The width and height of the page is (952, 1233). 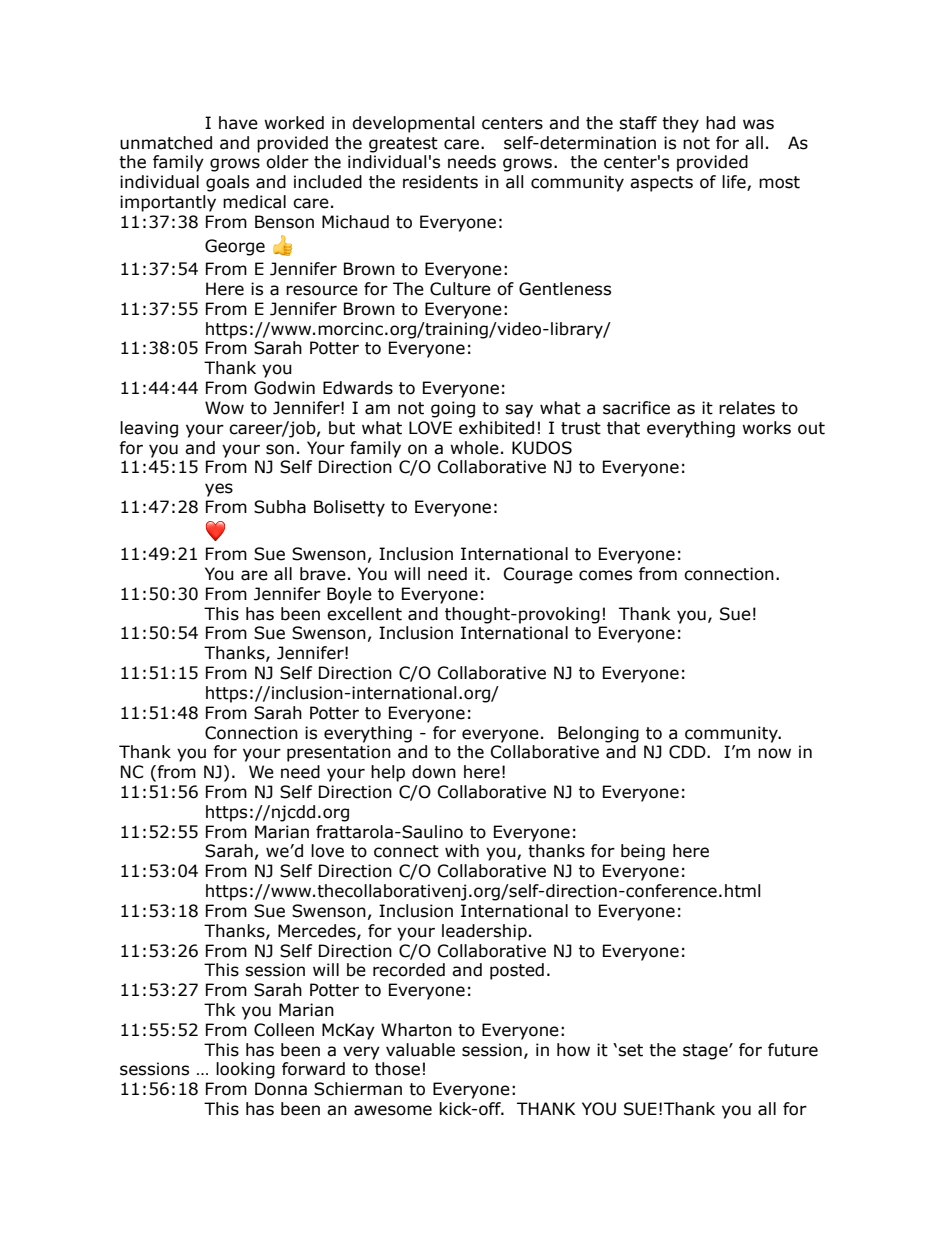 What do you see at coordinates (434, 772) in the page?
I see `down` at bounding box center [434, 772].
